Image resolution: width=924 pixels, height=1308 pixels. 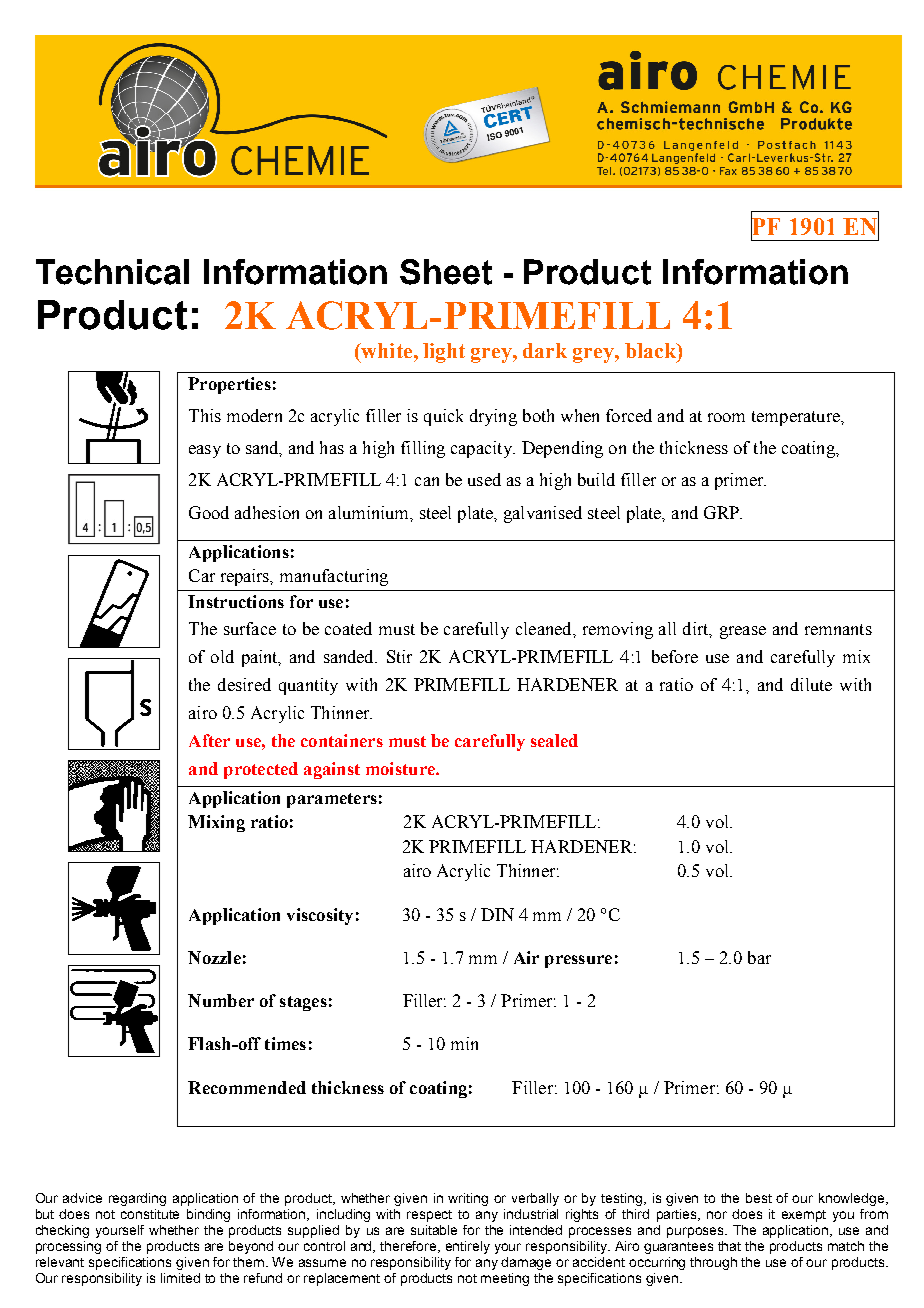 I want to click on GRP, so click(x=722, y=512).
